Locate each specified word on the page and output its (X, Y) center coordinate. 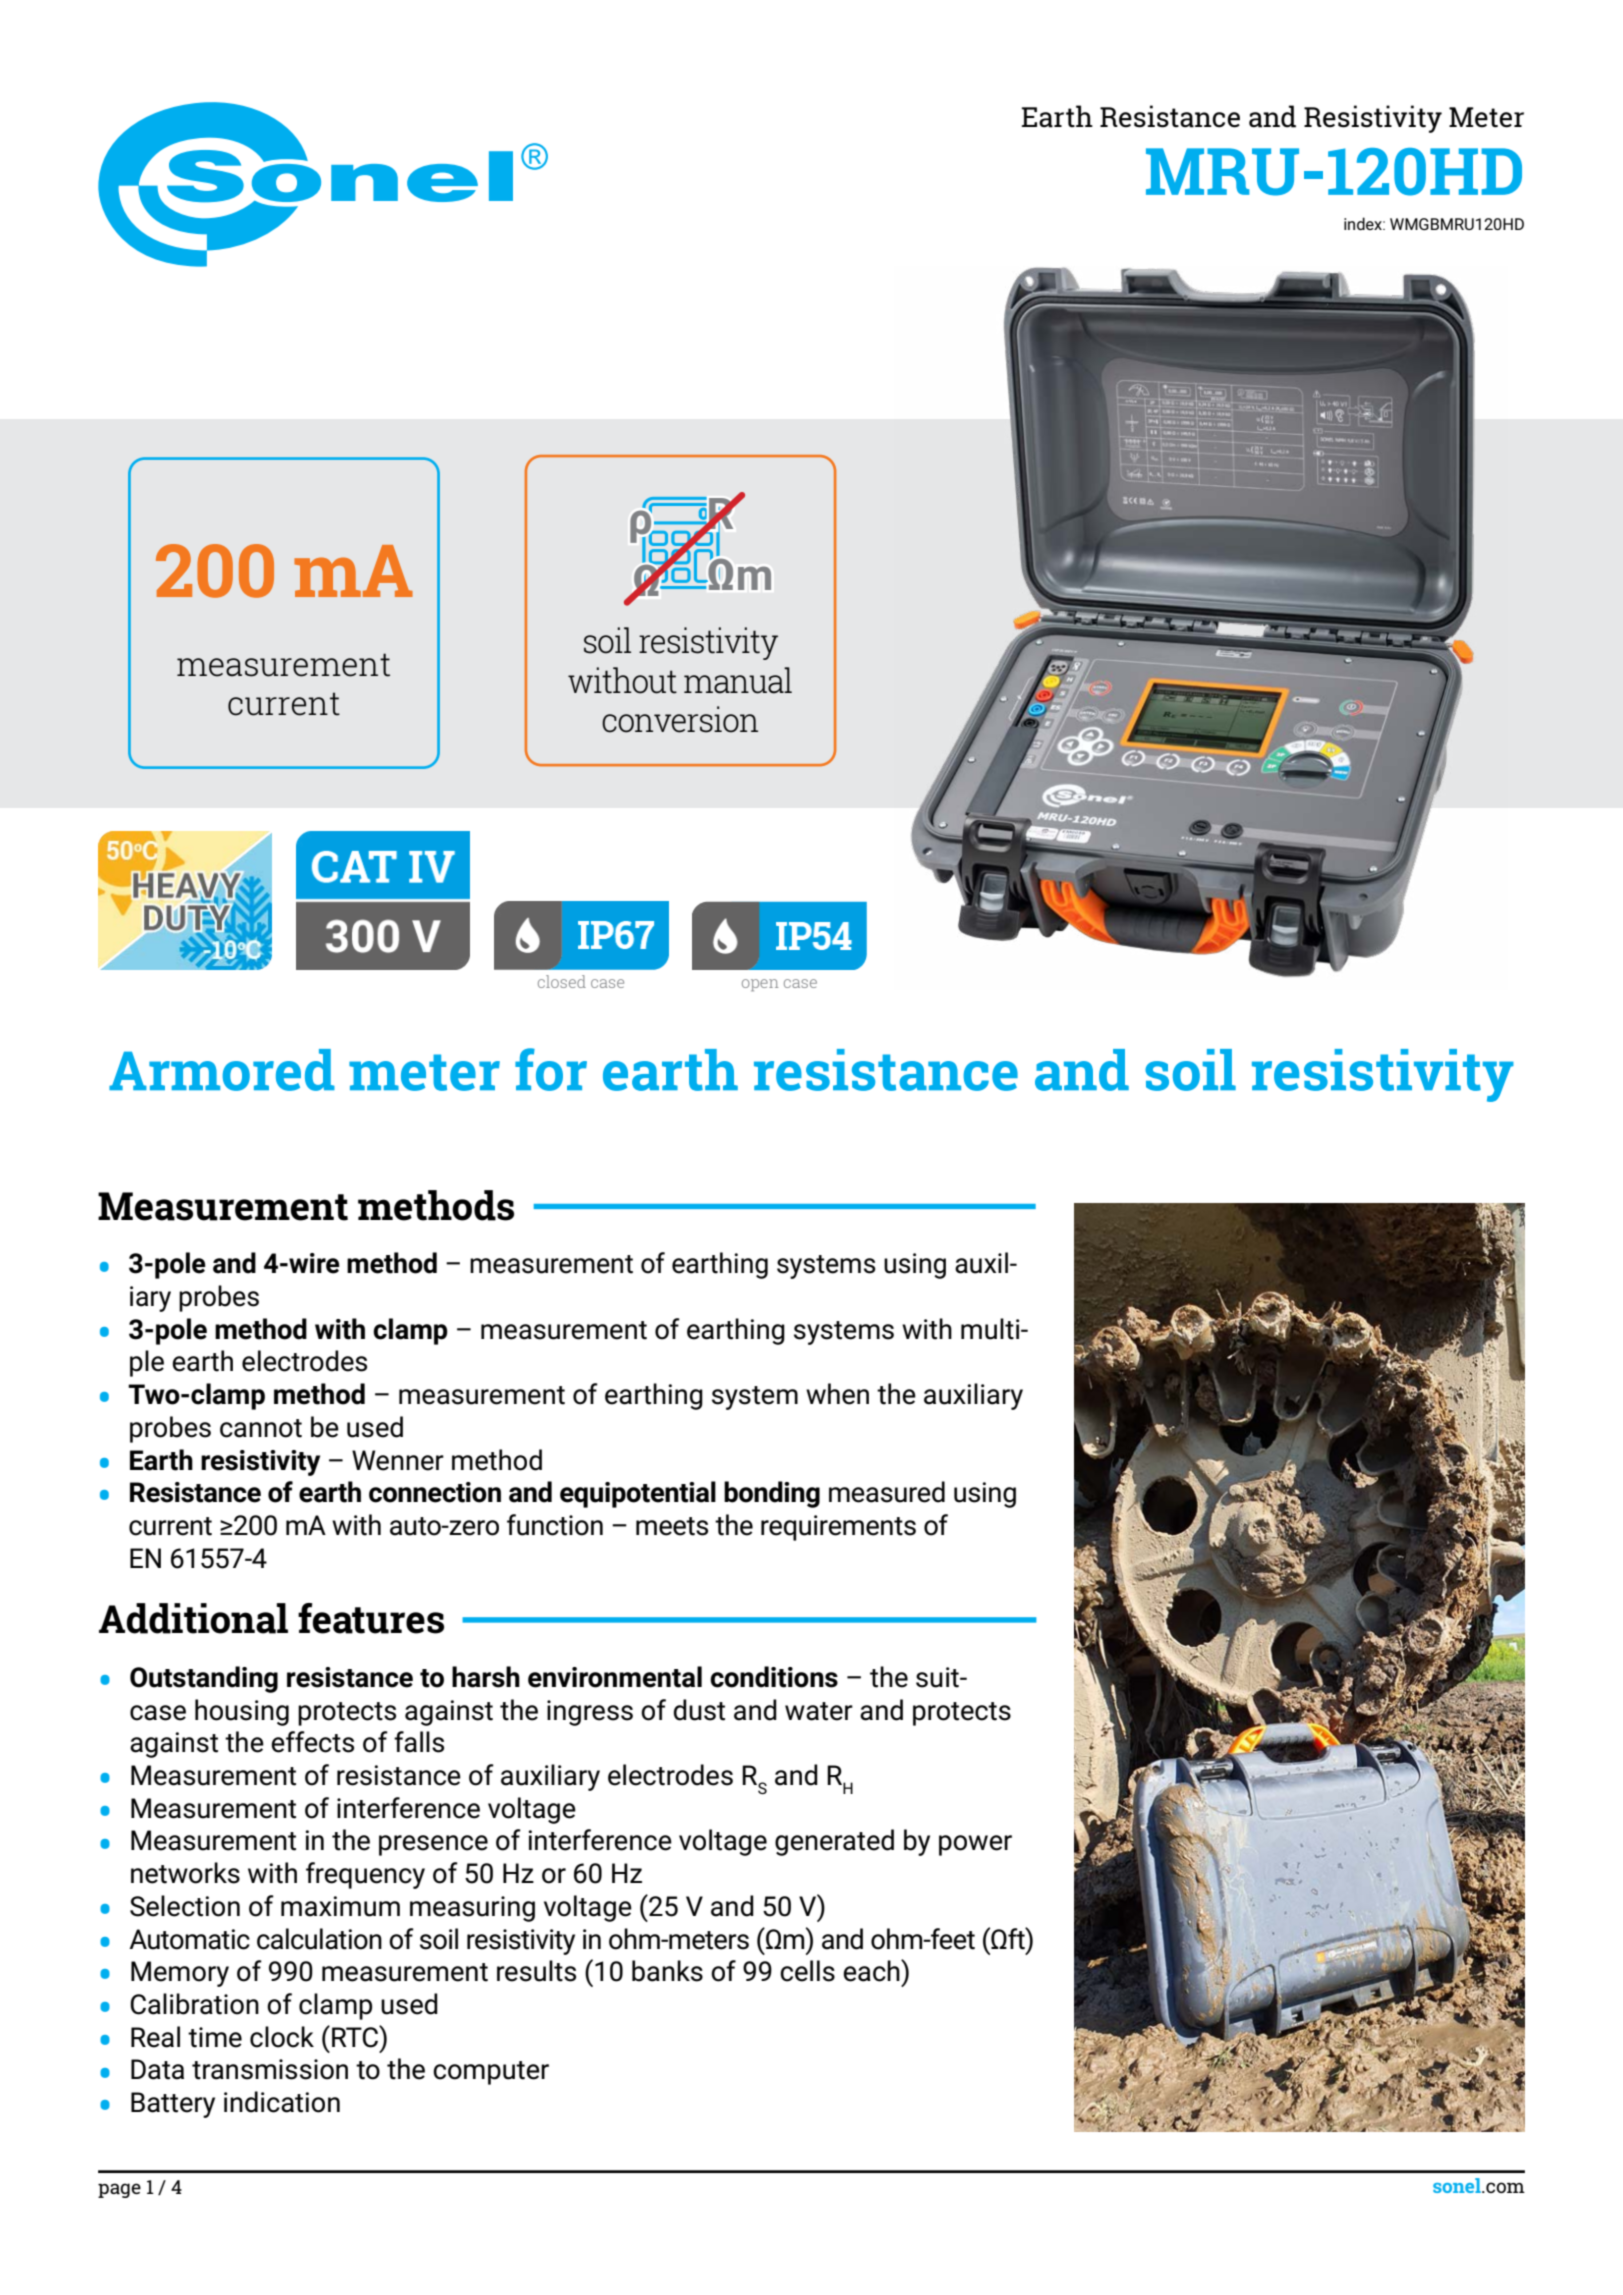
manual (738, 680)
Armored (222, 1070)
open (760, 985)
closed (562, 981)
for (551, 1069)
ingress (590, 1713)
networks (185, 1873)
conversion (680, 719)
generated (834, 1842)
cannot (261, 1428)
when (837, 1394)
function (555, 1525)
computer (491, 2073)
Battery (173, 2105)
